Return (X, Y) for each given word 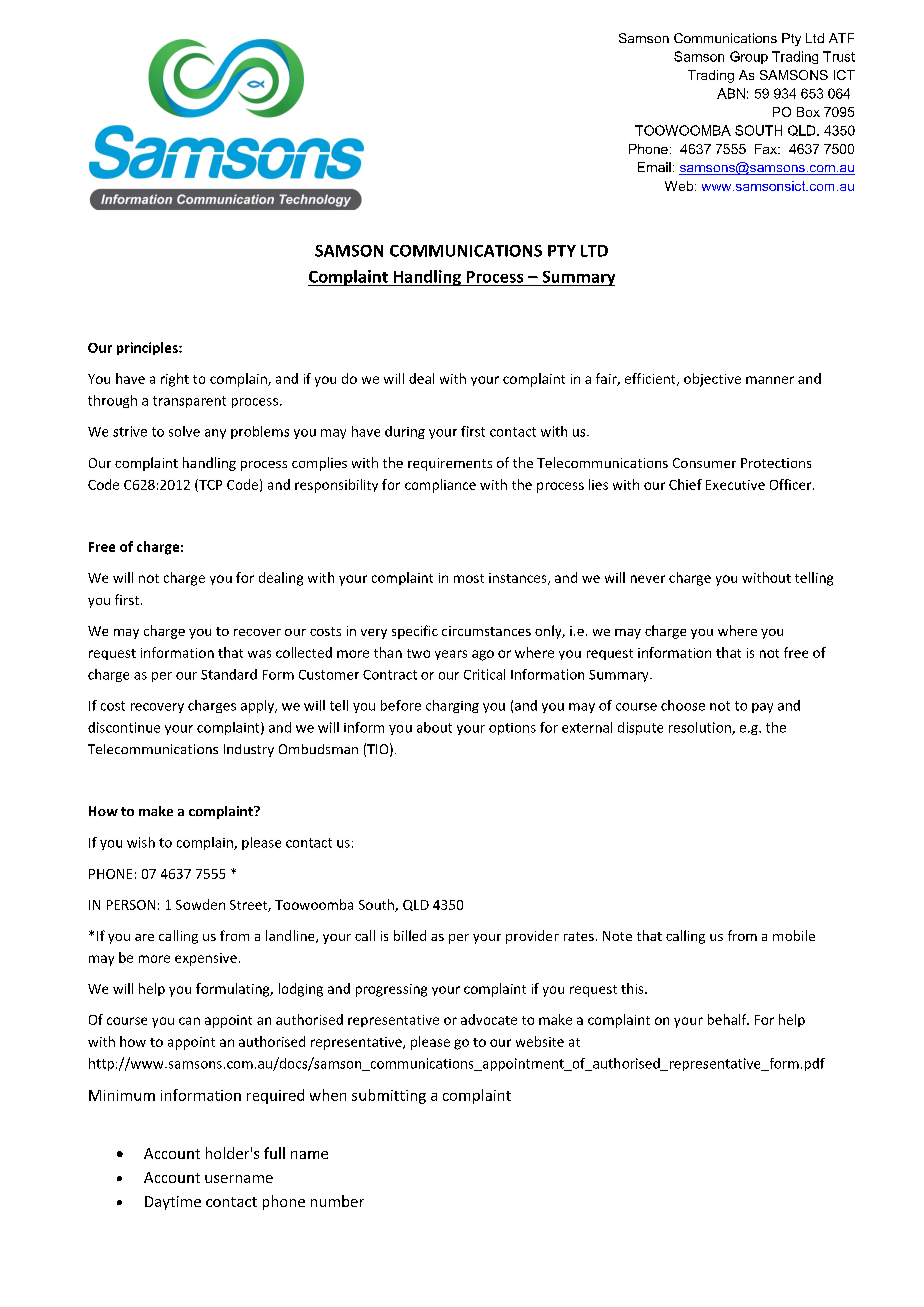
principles (148, 348)
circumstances (486, 631)
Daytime (173, 1203)
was (259, 654)
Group (749, 57)
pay (762, 708)
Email (654, 167)
